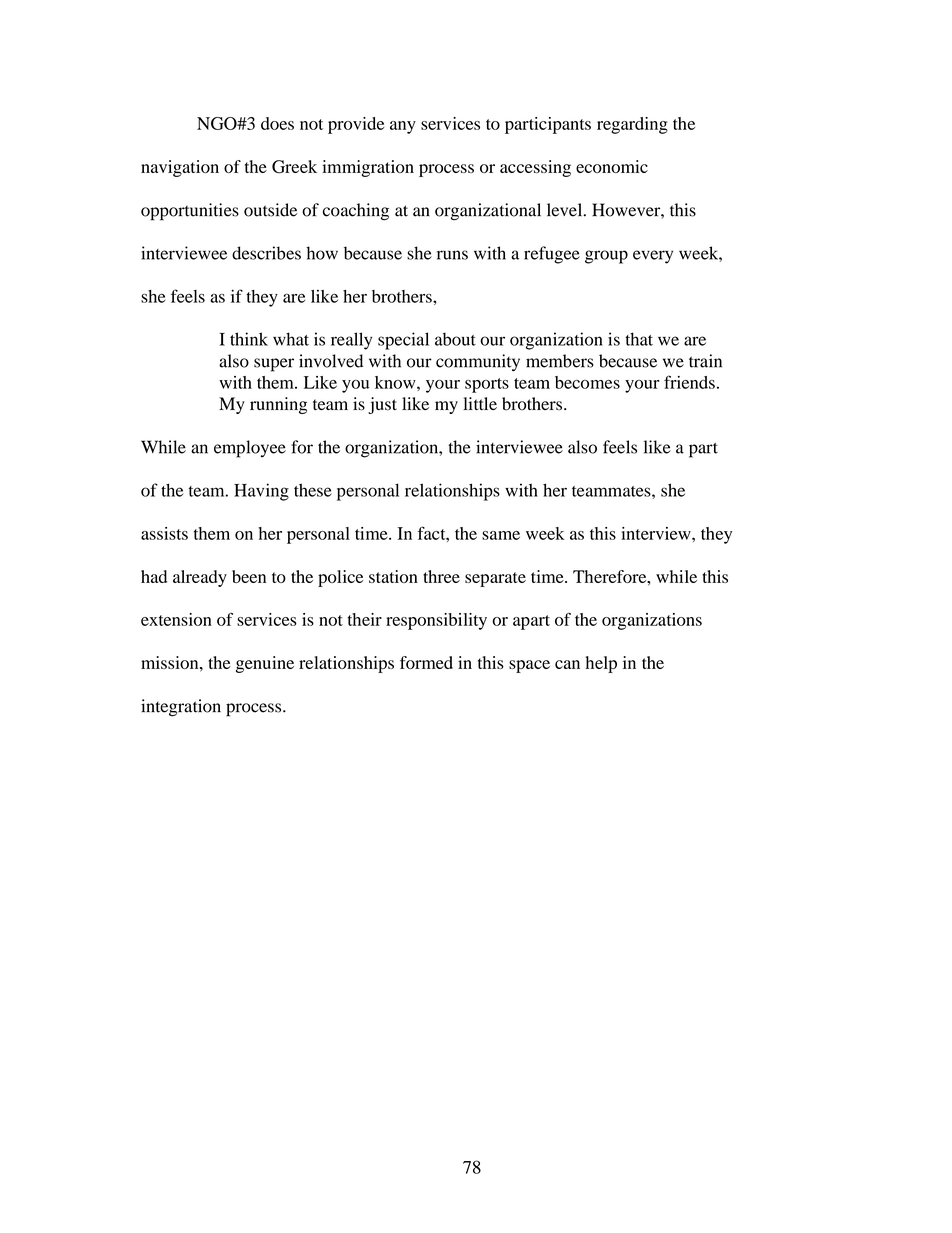  Describe the element at coordinates (181, 708) in the image. I see `integration` at that location.
